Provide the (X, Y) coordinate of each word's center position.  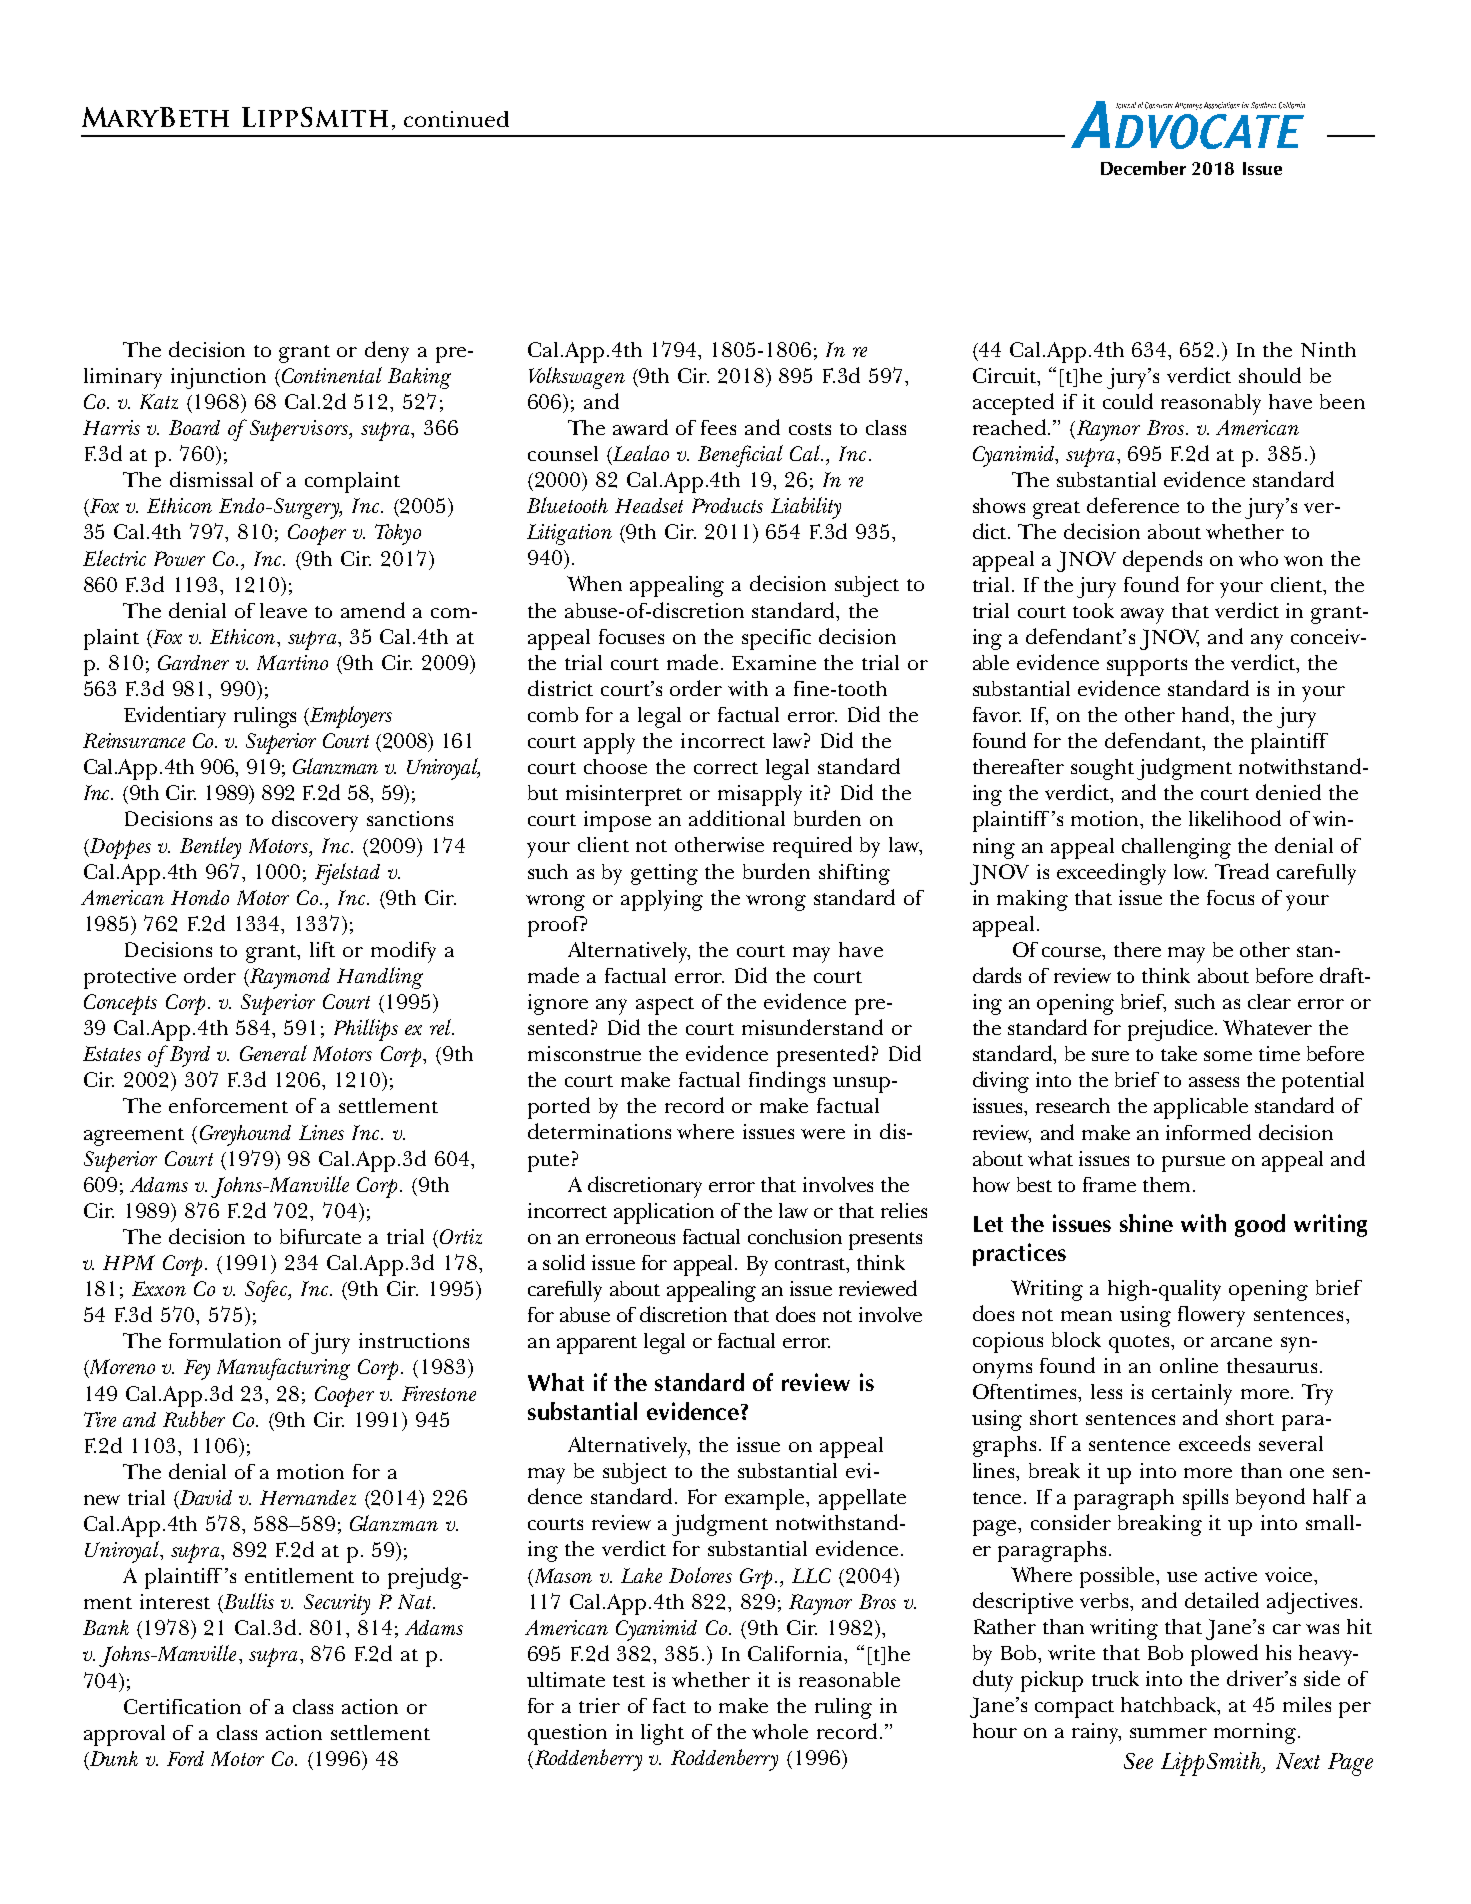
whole (780, 1731)
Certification (182, 1706)
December (1143, 168)
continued (456, 119)
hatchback (1170, 1706)
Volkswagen (577, 378)
